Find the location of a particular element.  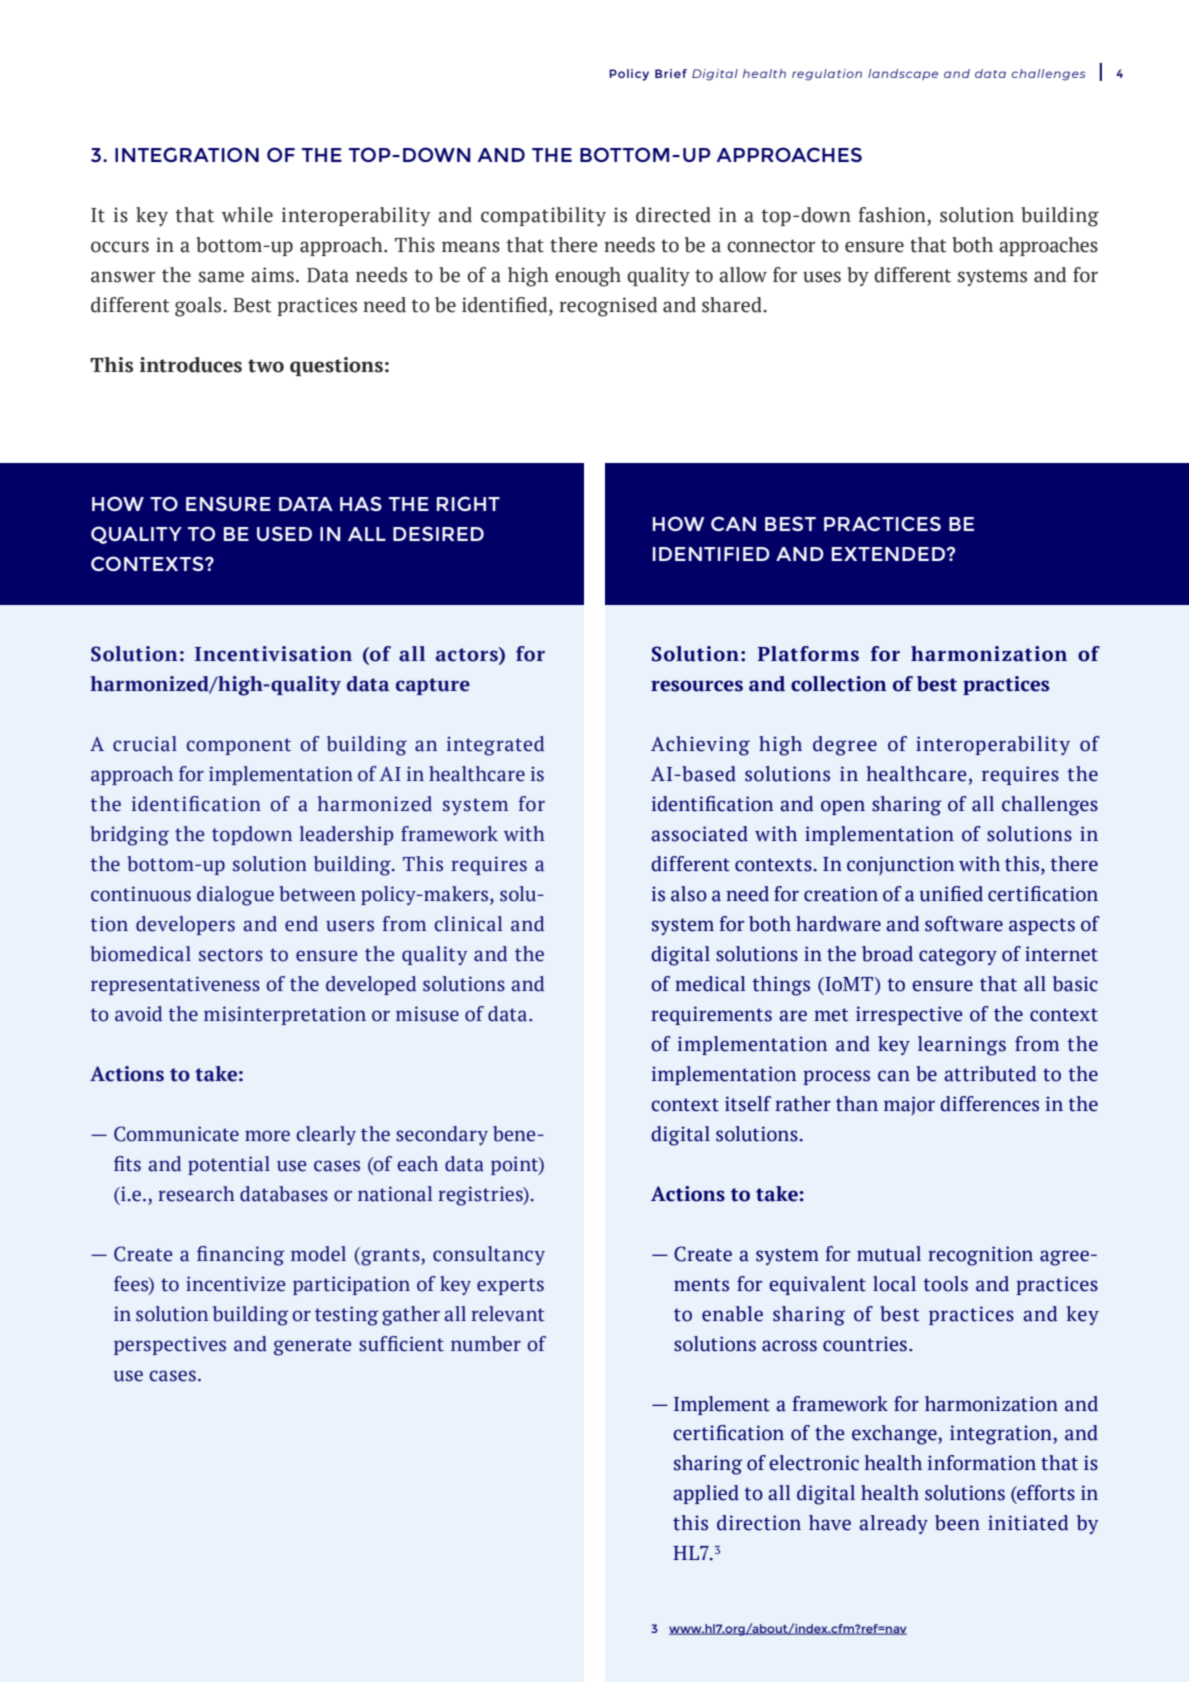

USED is located at coordinates (284, 533).
